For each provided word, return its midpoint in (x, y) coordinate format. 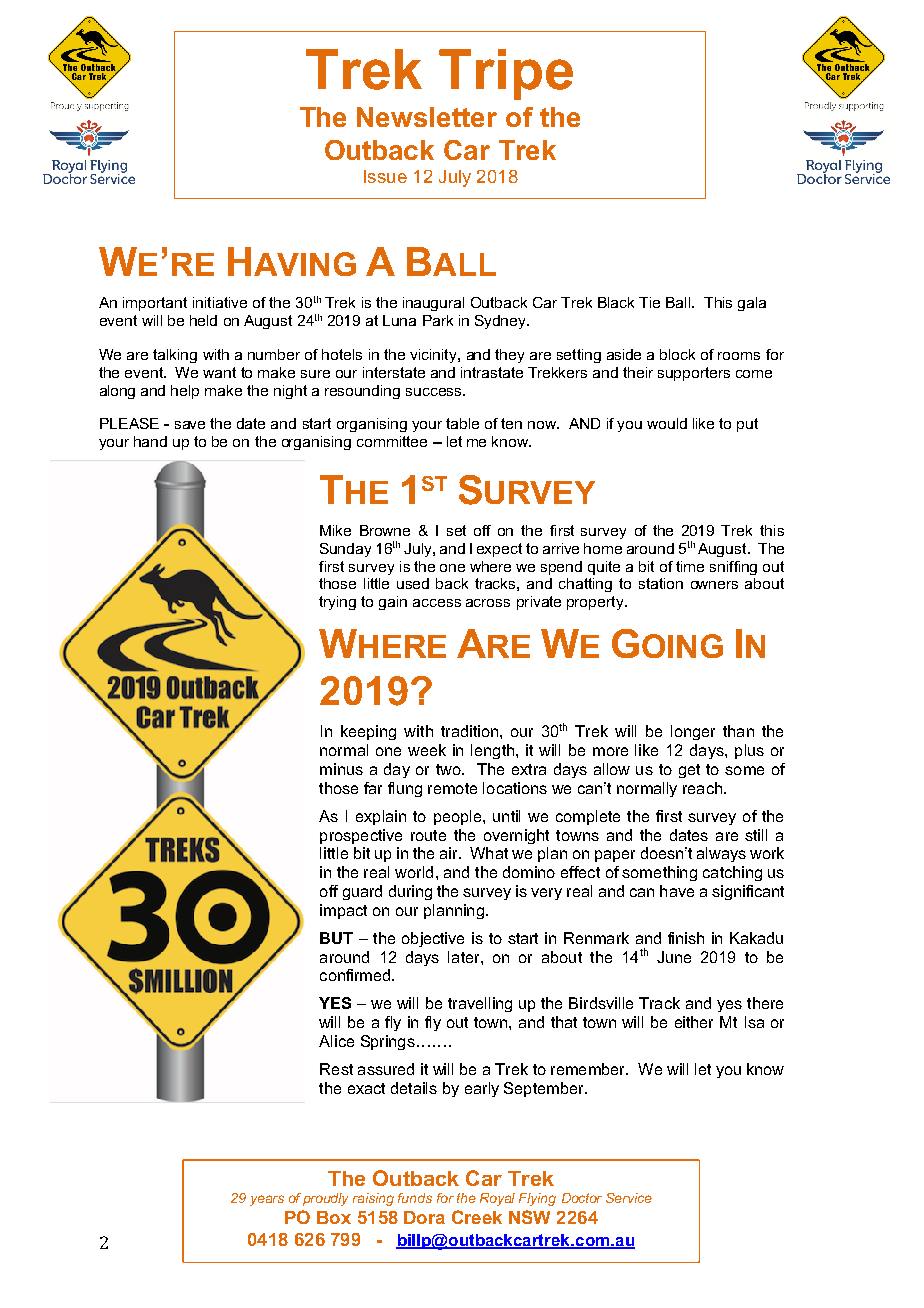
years (267, 1200)
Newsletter (427, 117)
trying (337, 603)
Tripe (506, 74)
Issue (385, 176)
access (437, 603)
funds (415, 1198)
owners (714, 585)
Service (629, 1198)
